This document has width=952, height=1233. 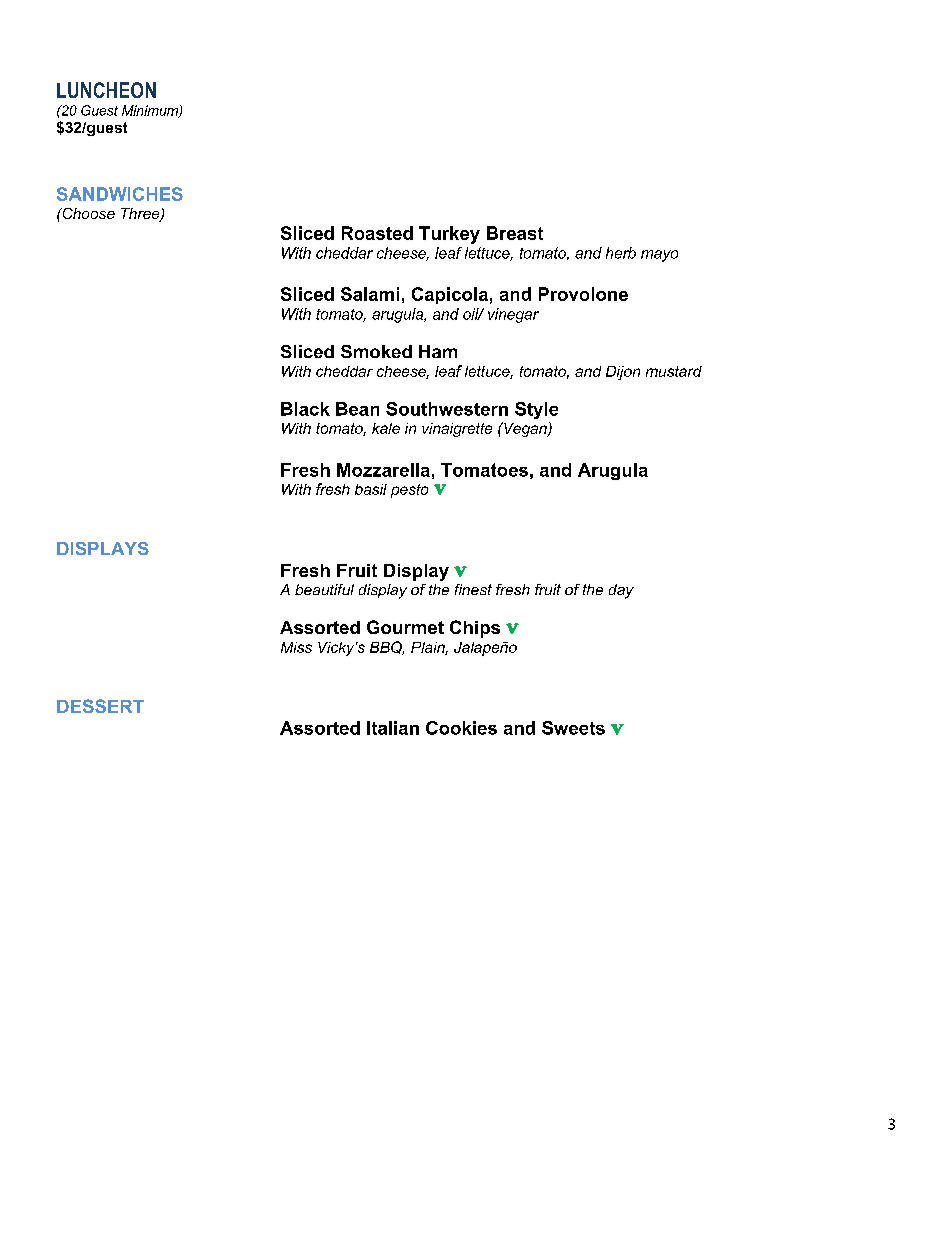 I want to click on beautiful, so click(x=324, y=589).
